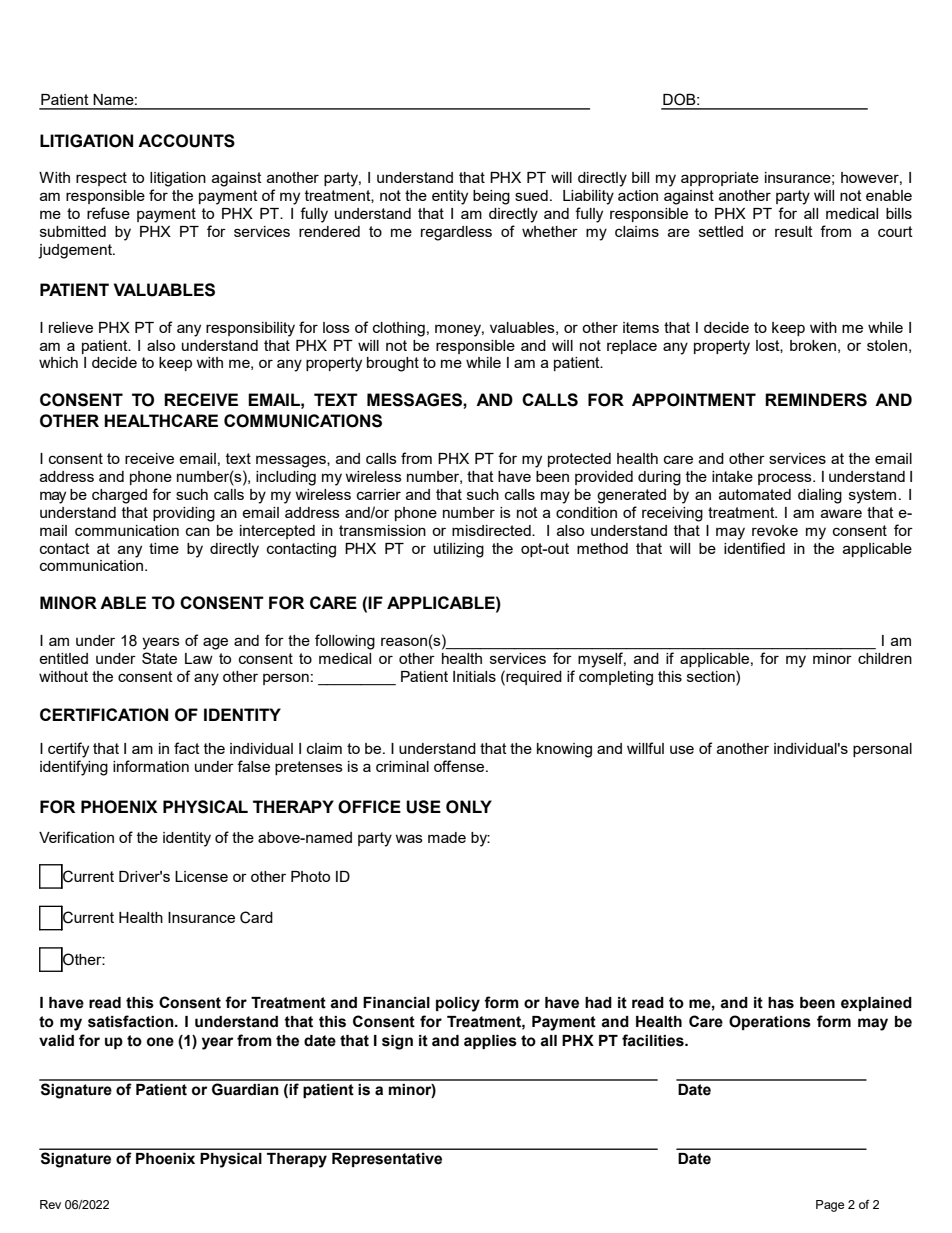 The image size is (952, 1233). What do you see at coordinates (579, 460) in the document?
I see `protected` at bounding box center [579, 460].
